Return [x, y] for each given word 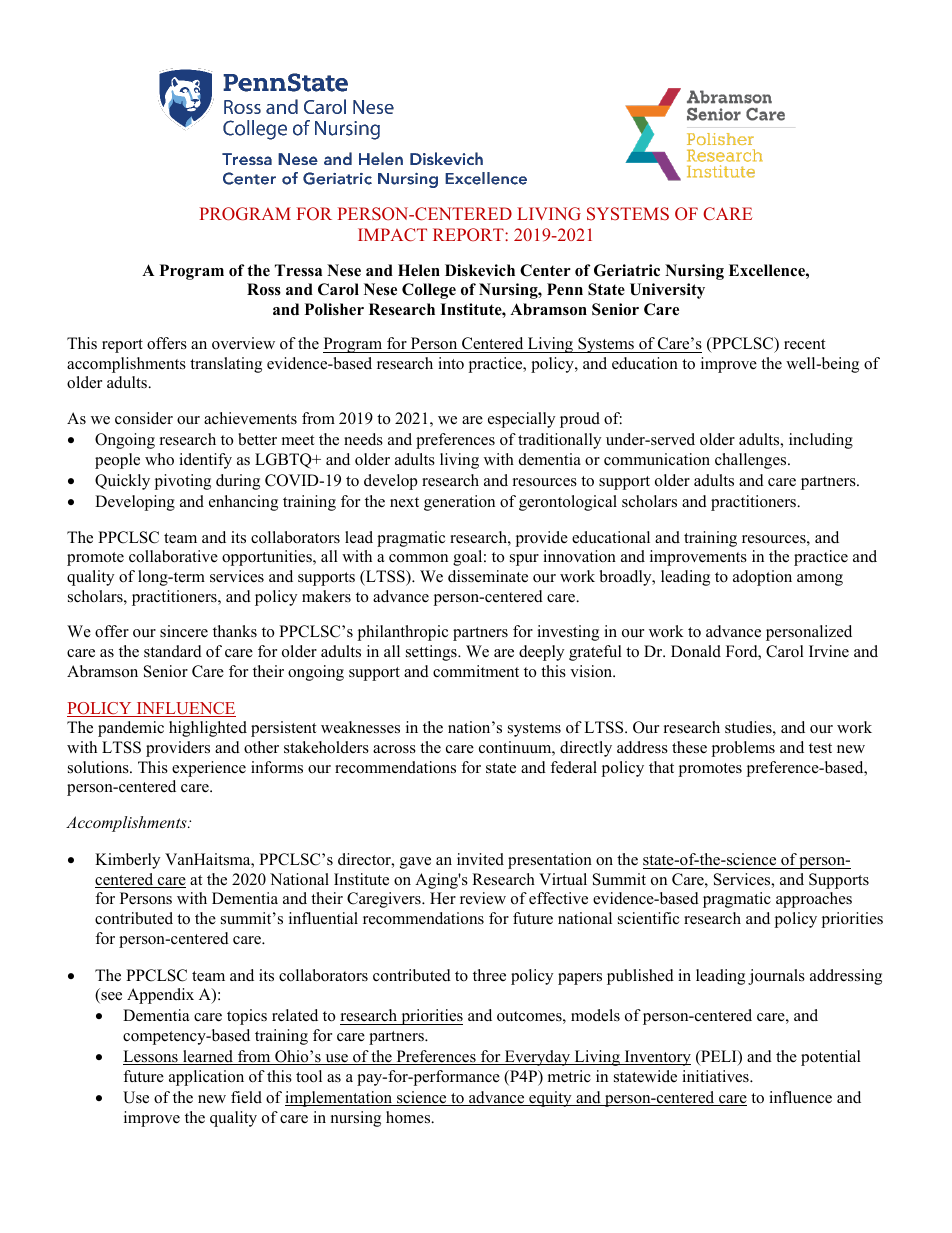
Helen [419, 270]
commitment [476, 671]
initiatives [716, 1076]
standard [173, 651]
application [206, 1078]
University [667, 291]
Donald [696, 651]
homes [409, 1117]
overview [243, 343]
